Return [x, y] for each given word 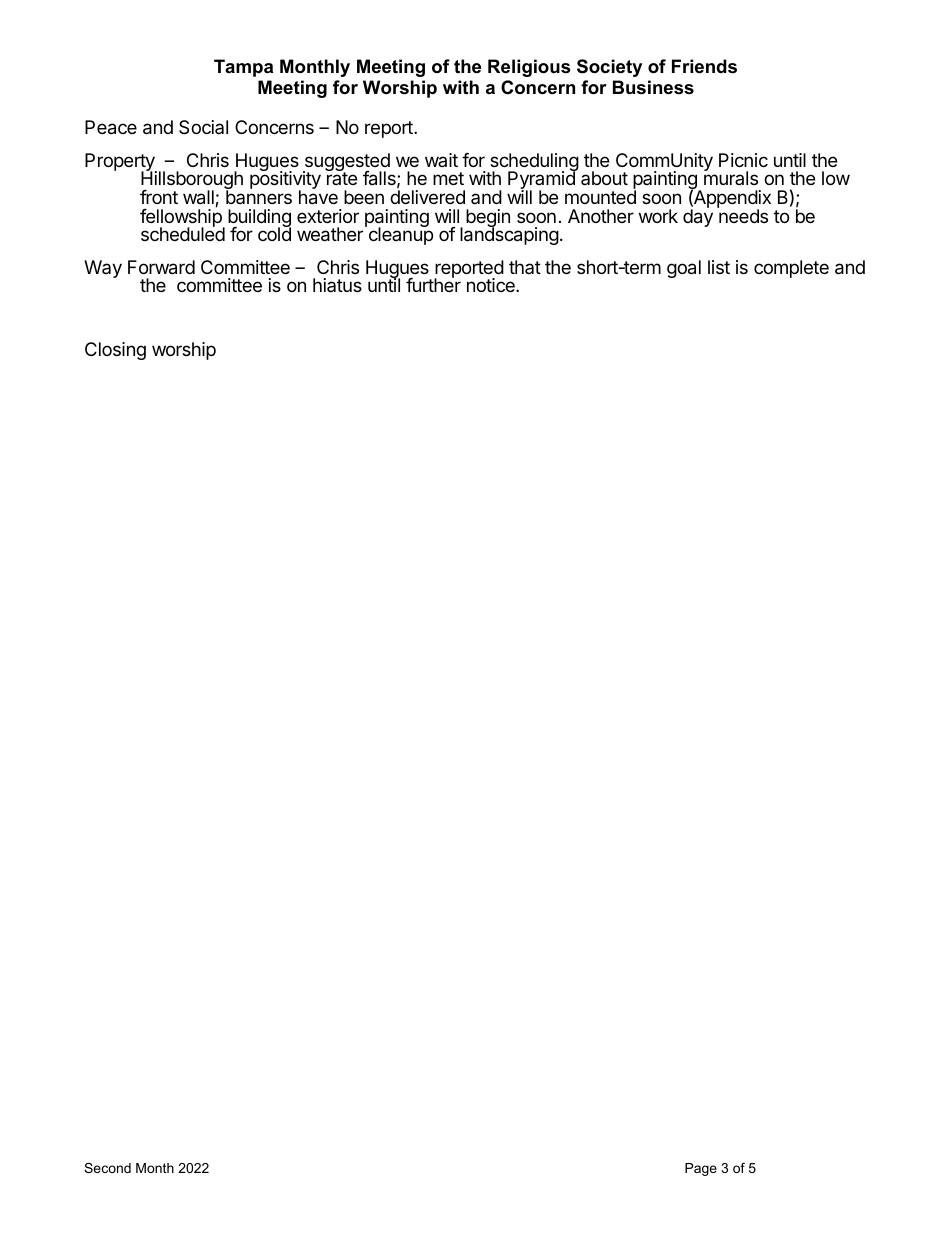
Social [203, 127]
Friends [704, 66]
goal [684, 269]
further [433, 284]
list [719, 267]
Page [701, 1169]
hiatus [337, 285]
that [525, 267]
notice [492, 285]
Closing [115, 351]
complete [791, 269]
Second [107, 1168]
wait [441, 160]
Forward [161, 267]
